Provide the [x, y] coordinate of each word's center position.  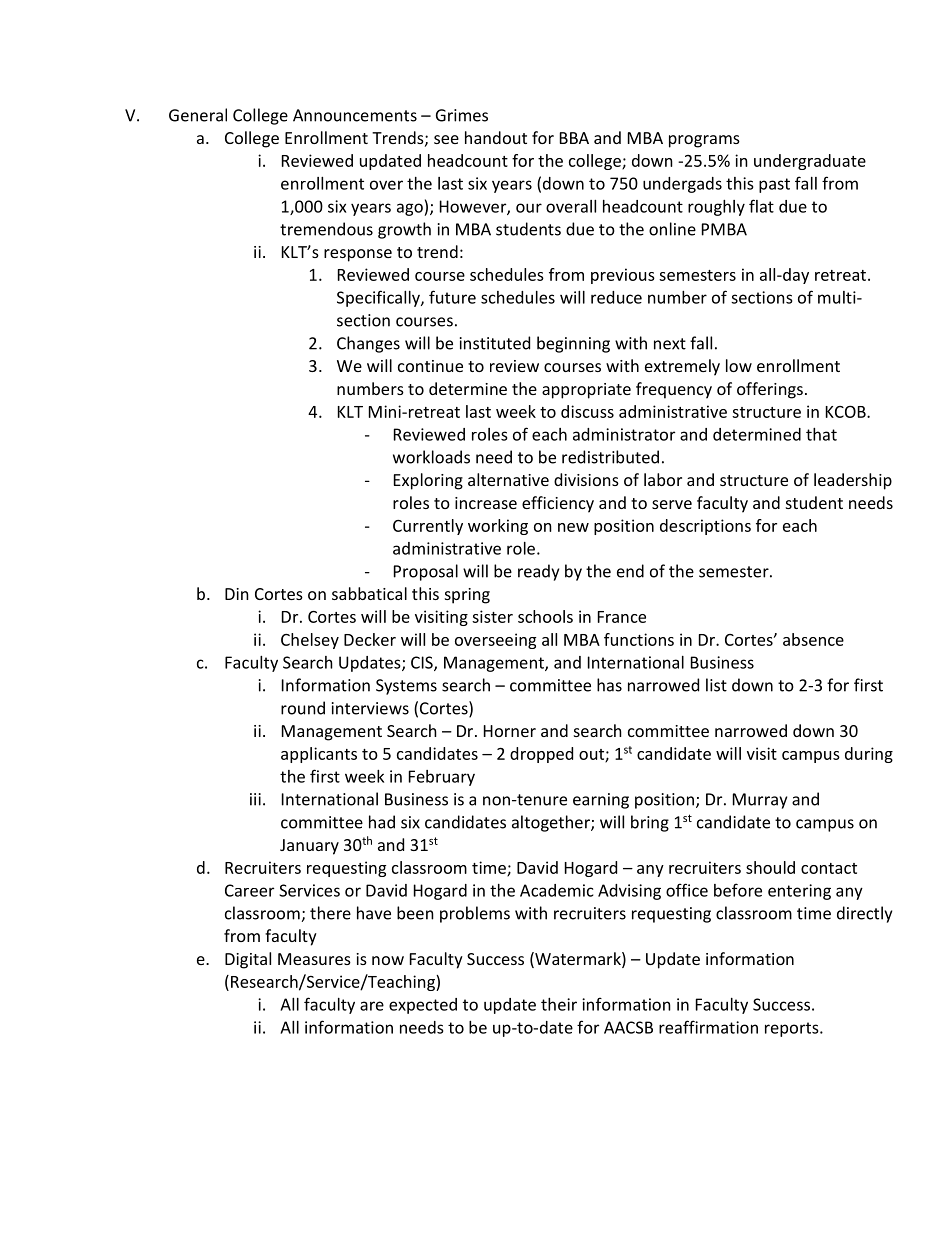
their [559, 1004]
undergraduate [810, 162]
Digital [248, 960]
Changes [368, 344]
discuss [587, 411]
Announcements [355, 115]
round [303, 708]
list [716, 685]
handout [496, 137]
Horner [510, 731]
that [821, 434]
